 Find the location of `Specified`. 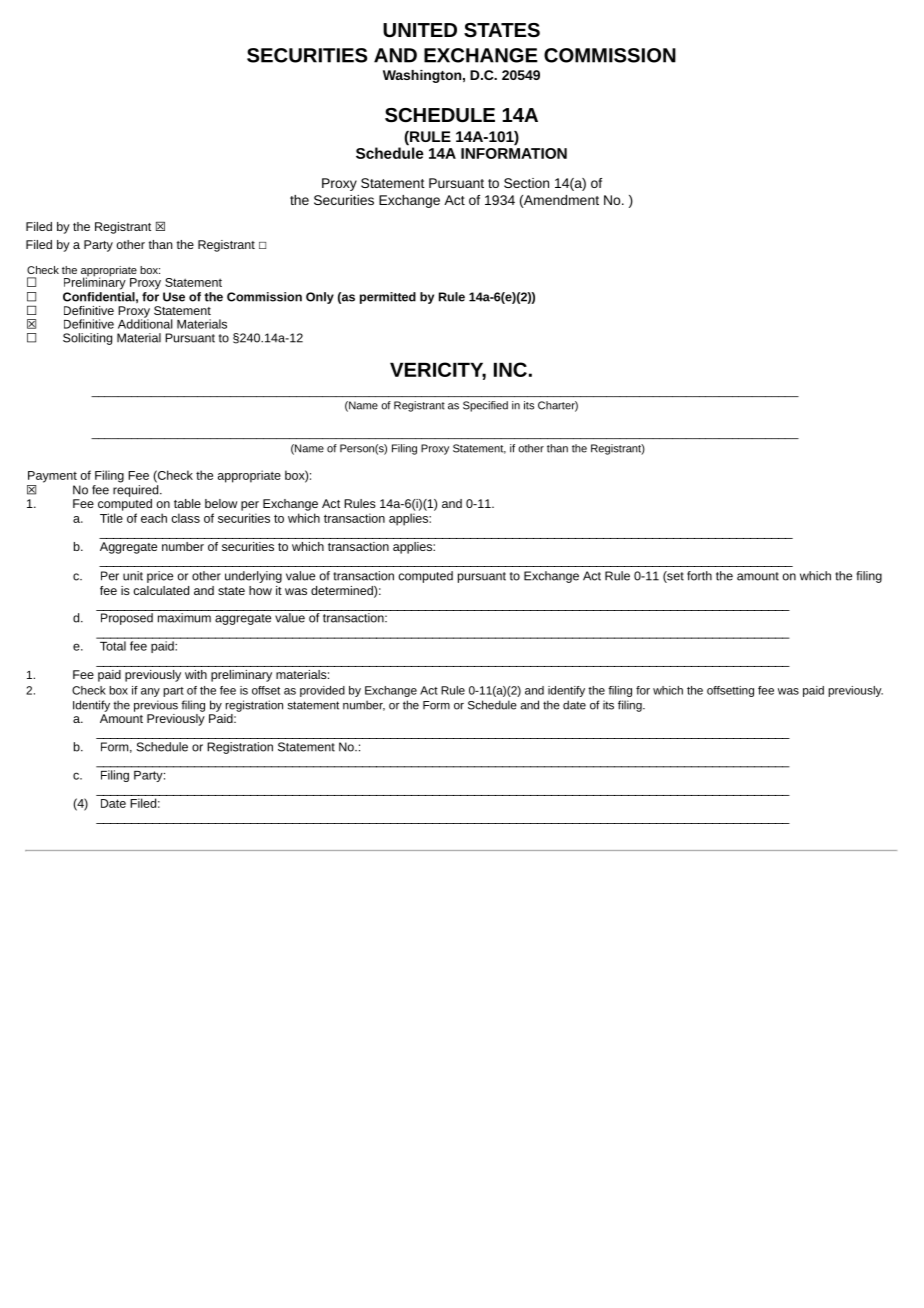

Specified is located at coordinates (485, 406).
